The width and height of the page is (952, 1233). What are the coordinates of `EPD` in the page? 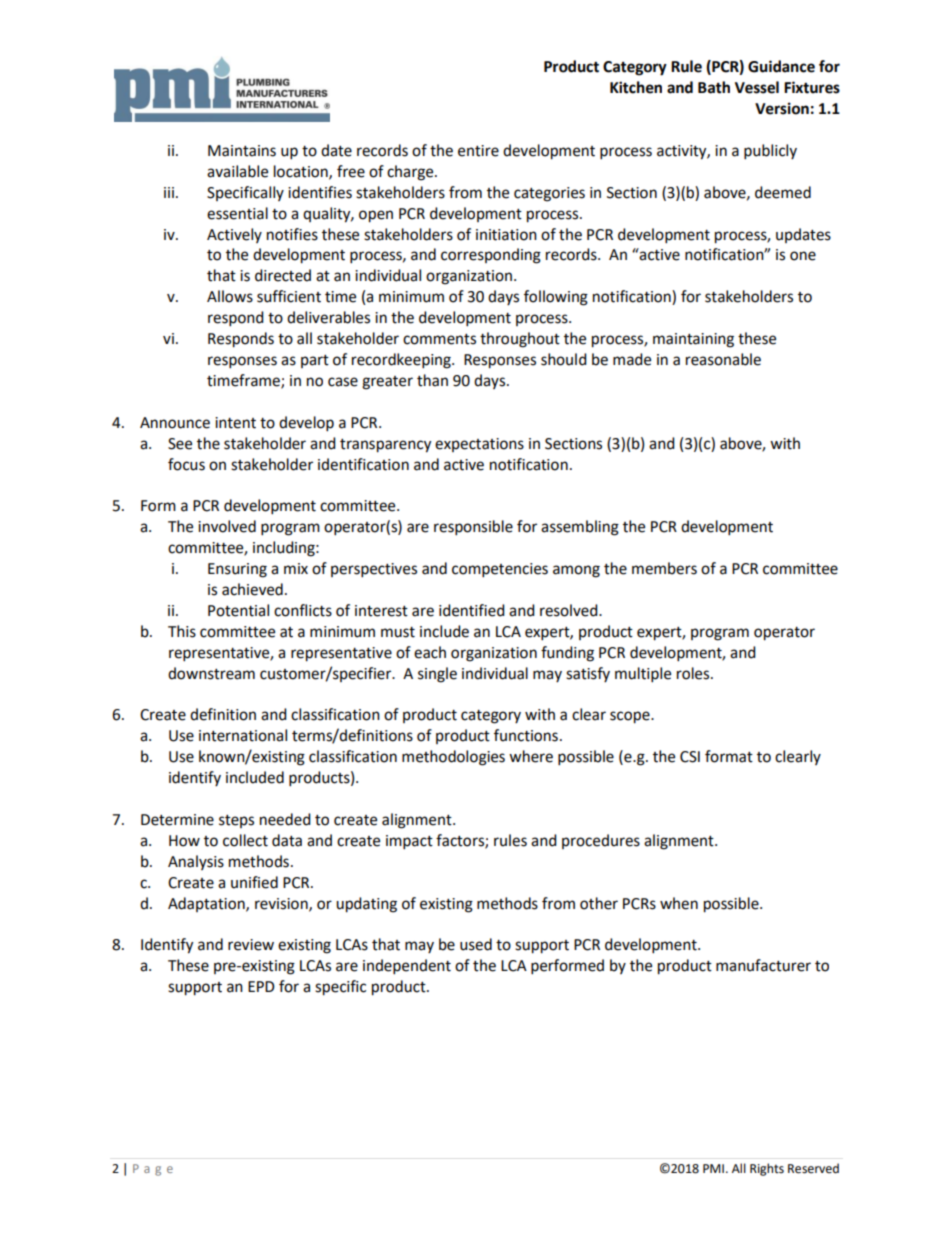 It's located at (261, 986).
